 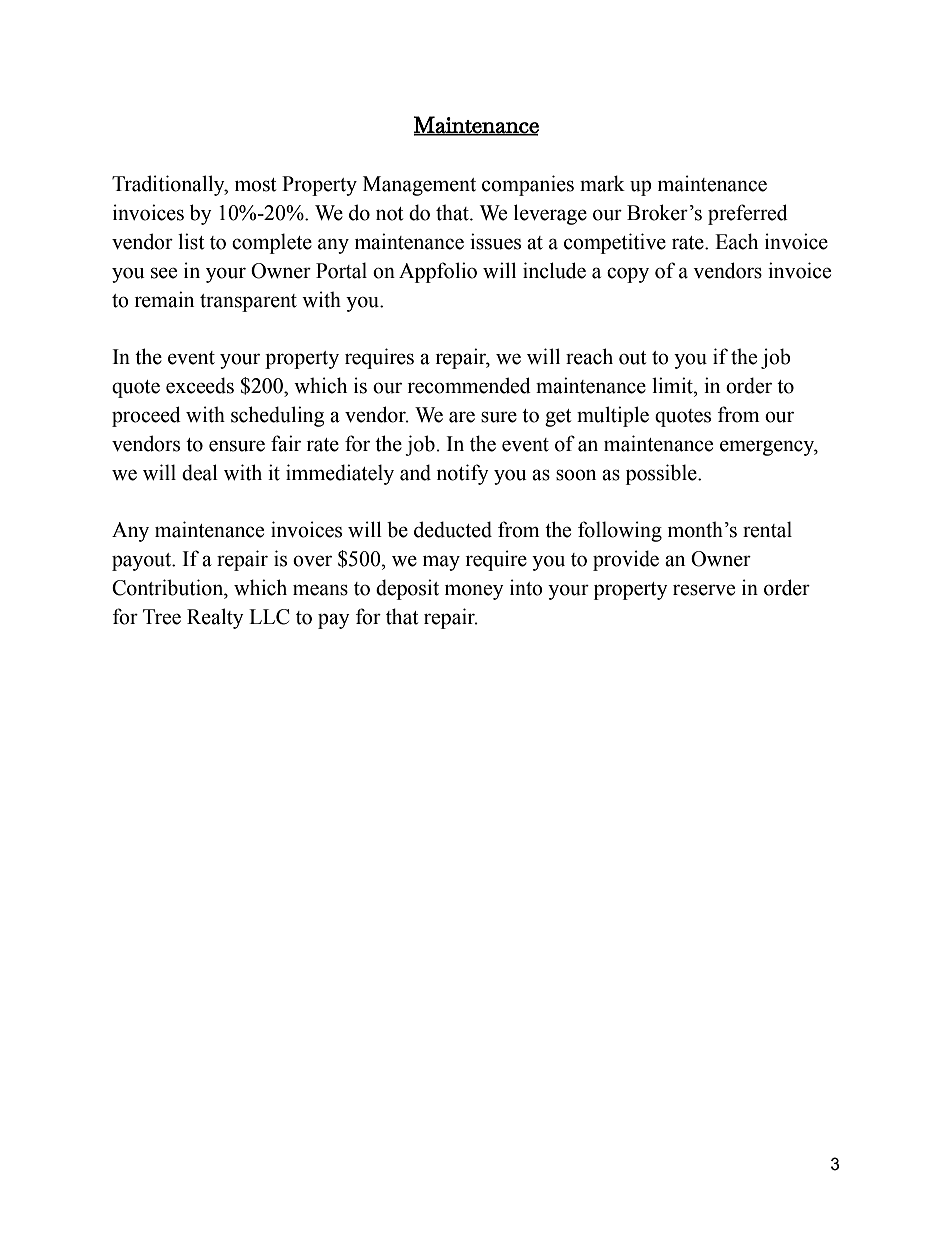 What do you see at coordinates (673, 385) in the document?
I see `limit` at bounding box center [673, 385].
